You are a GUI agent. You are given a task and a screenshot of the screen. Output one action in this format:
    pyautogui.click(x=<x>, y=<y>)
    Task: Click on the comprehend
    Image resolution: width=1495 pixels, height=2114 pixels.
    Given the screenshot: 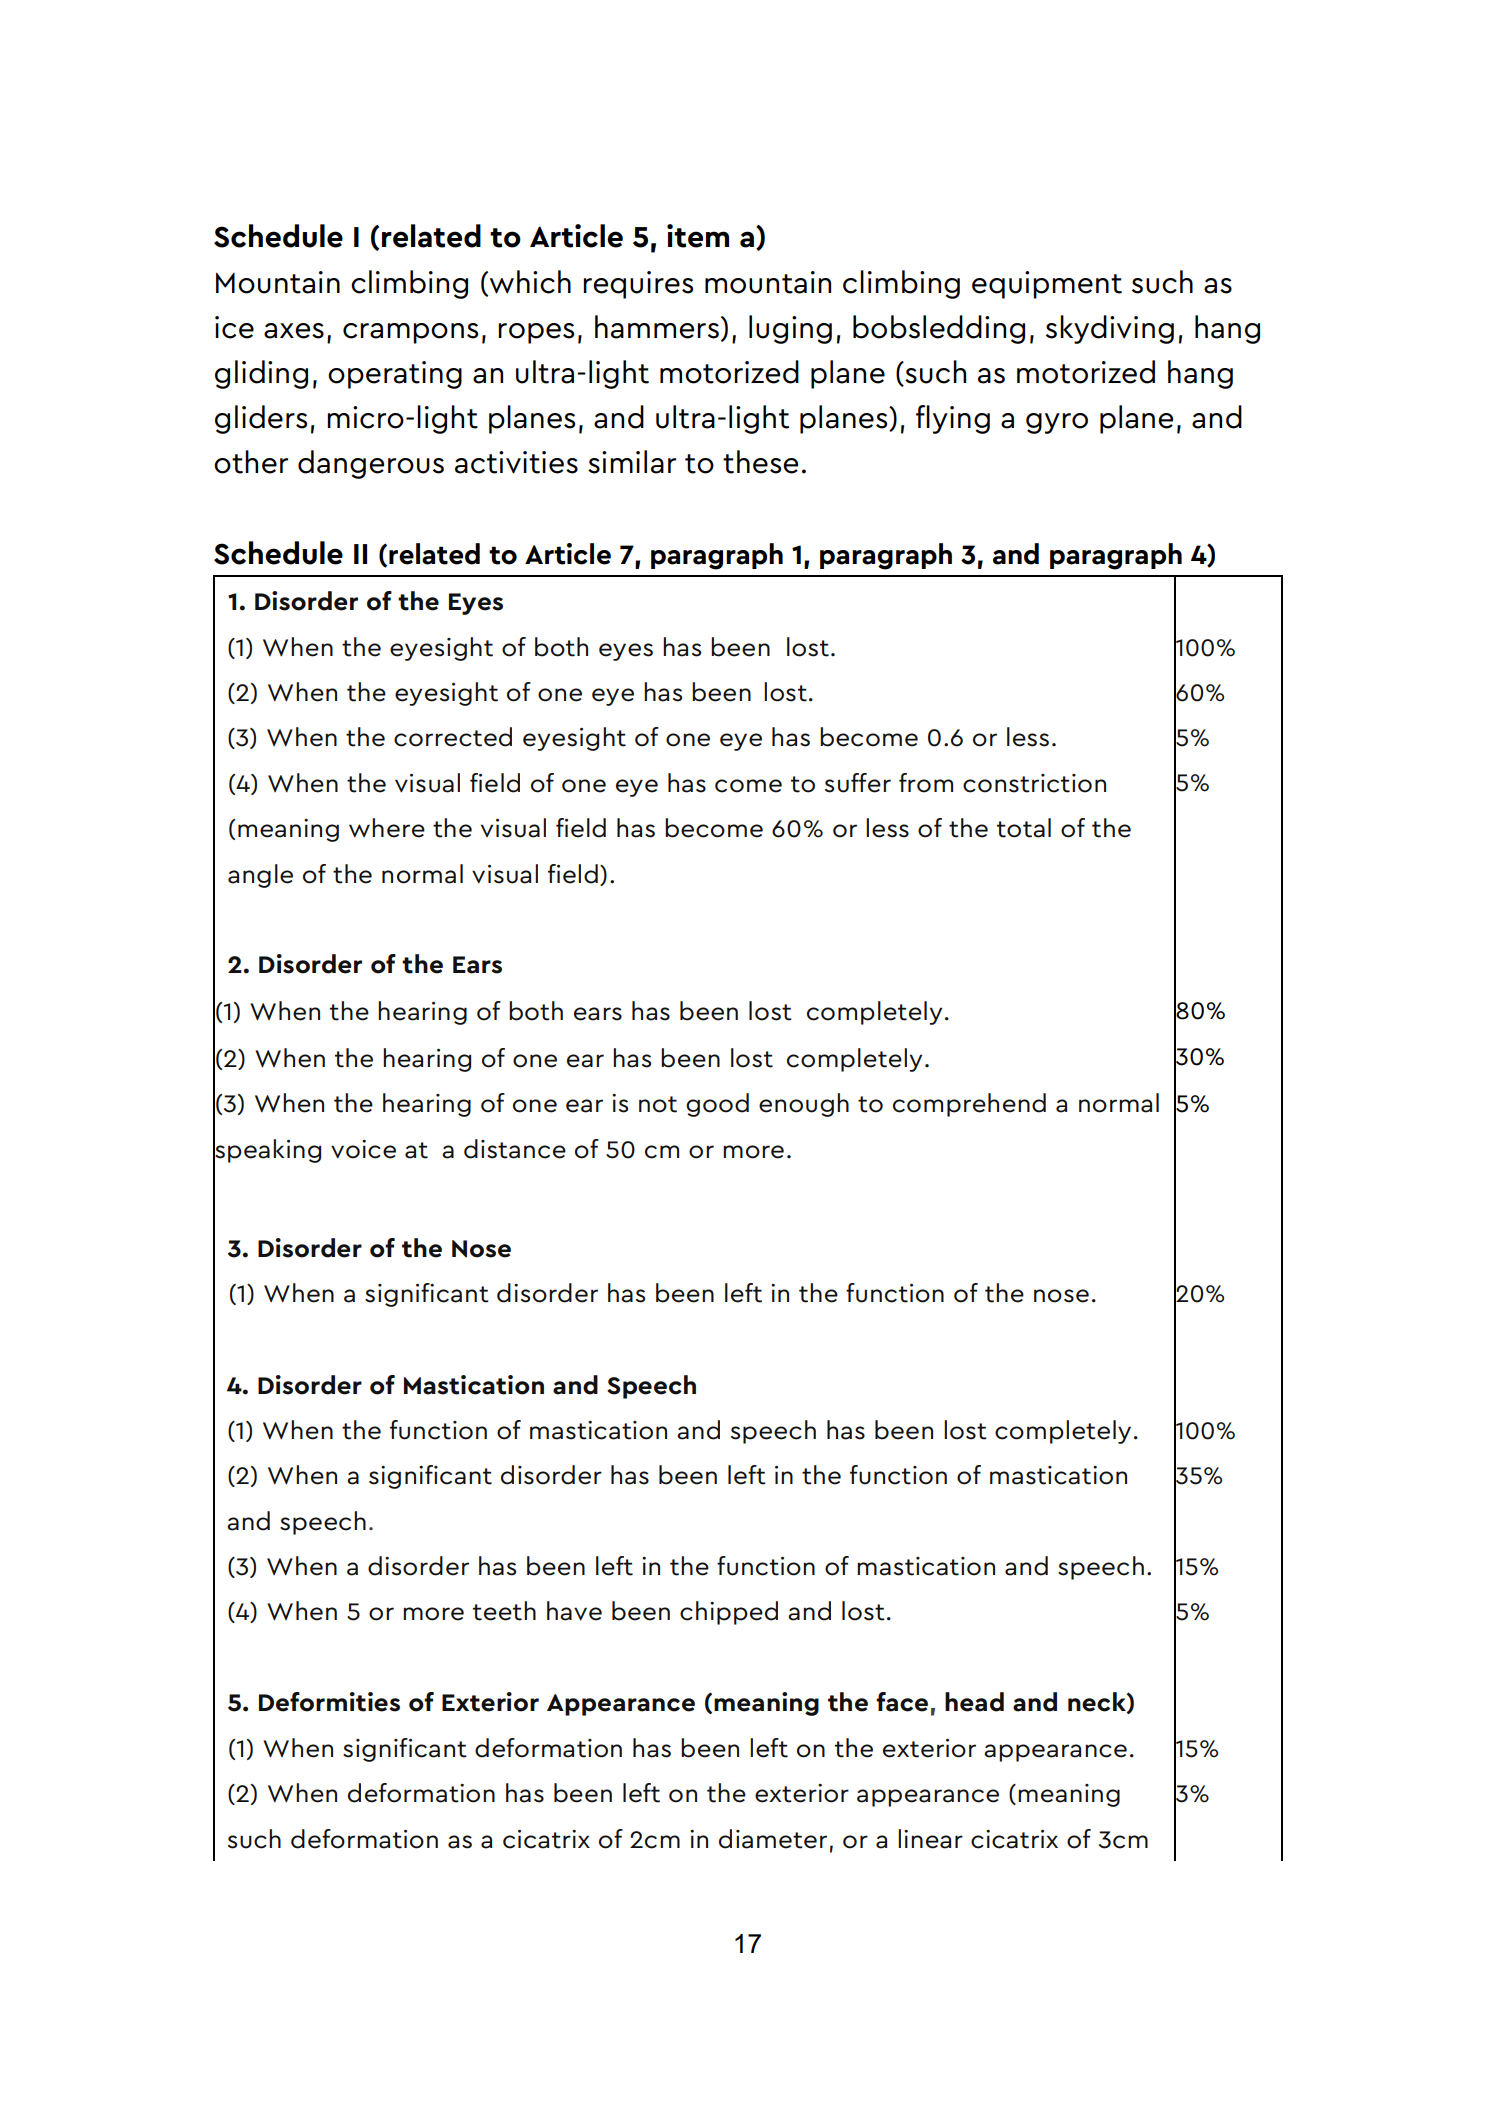 What is the action you would take?
    pyautogui.click(x=969, y=1105)
